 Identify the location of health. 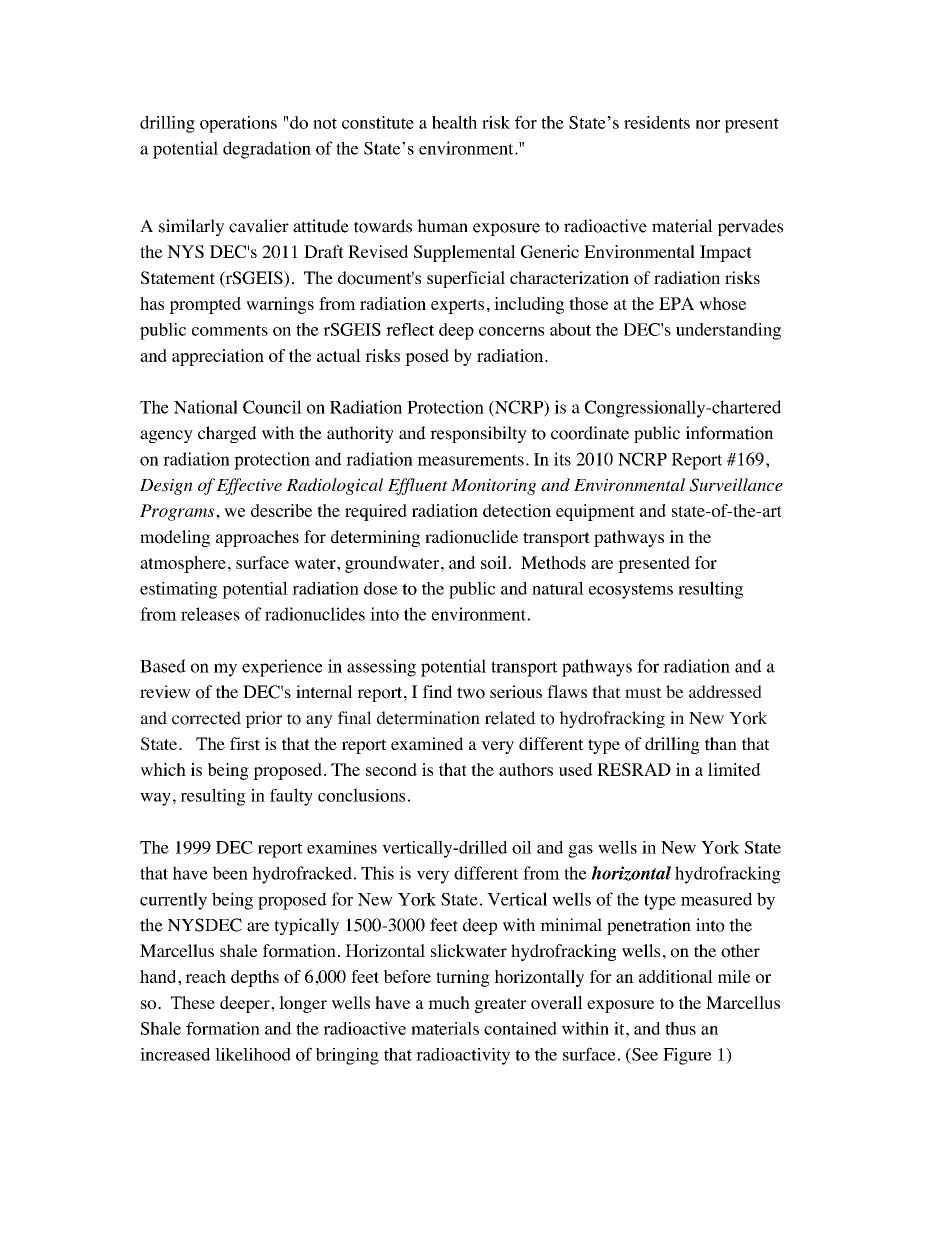
(454, 122).
